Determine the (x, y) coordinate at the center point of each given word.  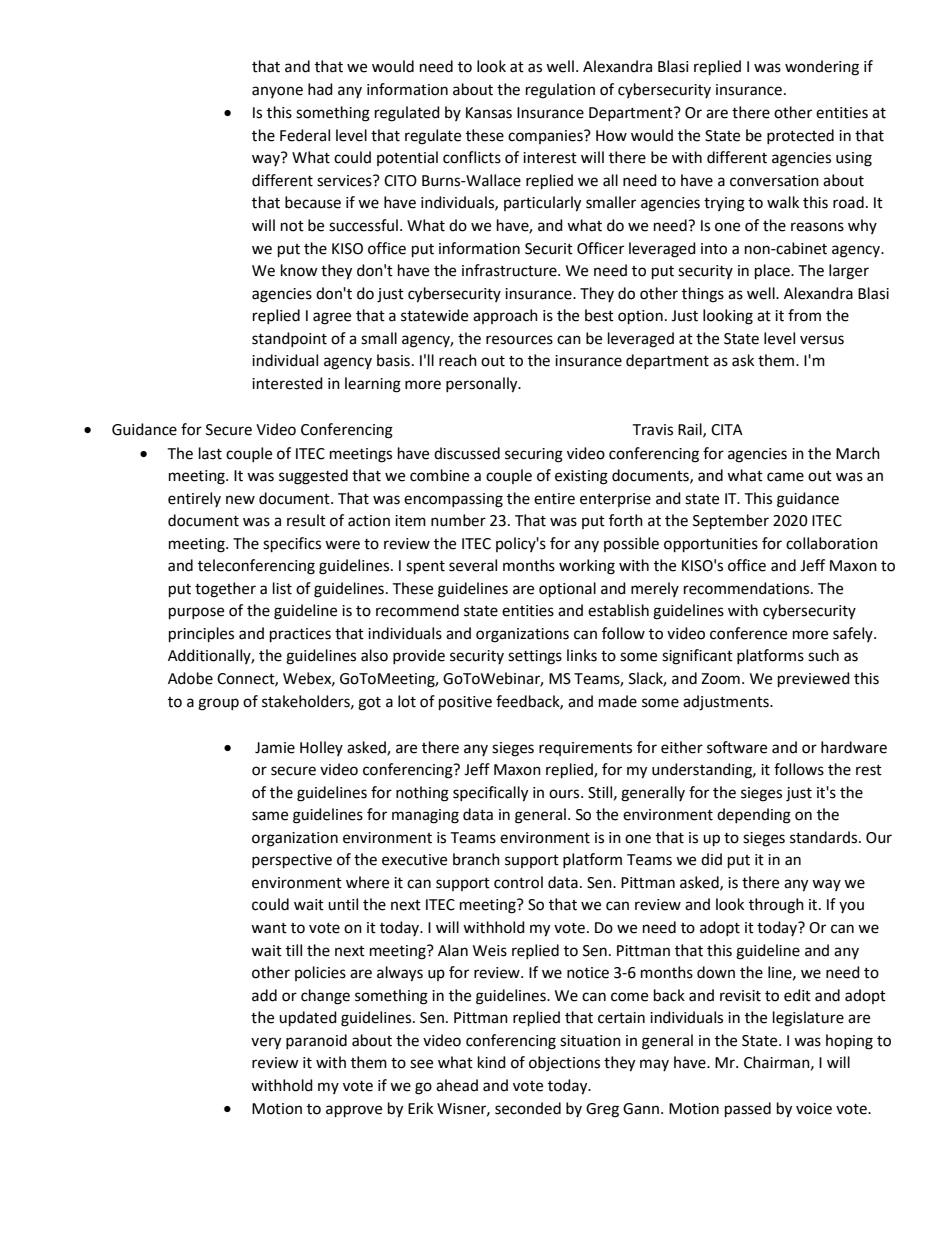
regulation (560, 91)
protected (800, 136)
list (282, 588)
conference (748, 633)
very (266, 1043)
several (473, 565)
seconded (528, 1108)
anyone (277, 92)
